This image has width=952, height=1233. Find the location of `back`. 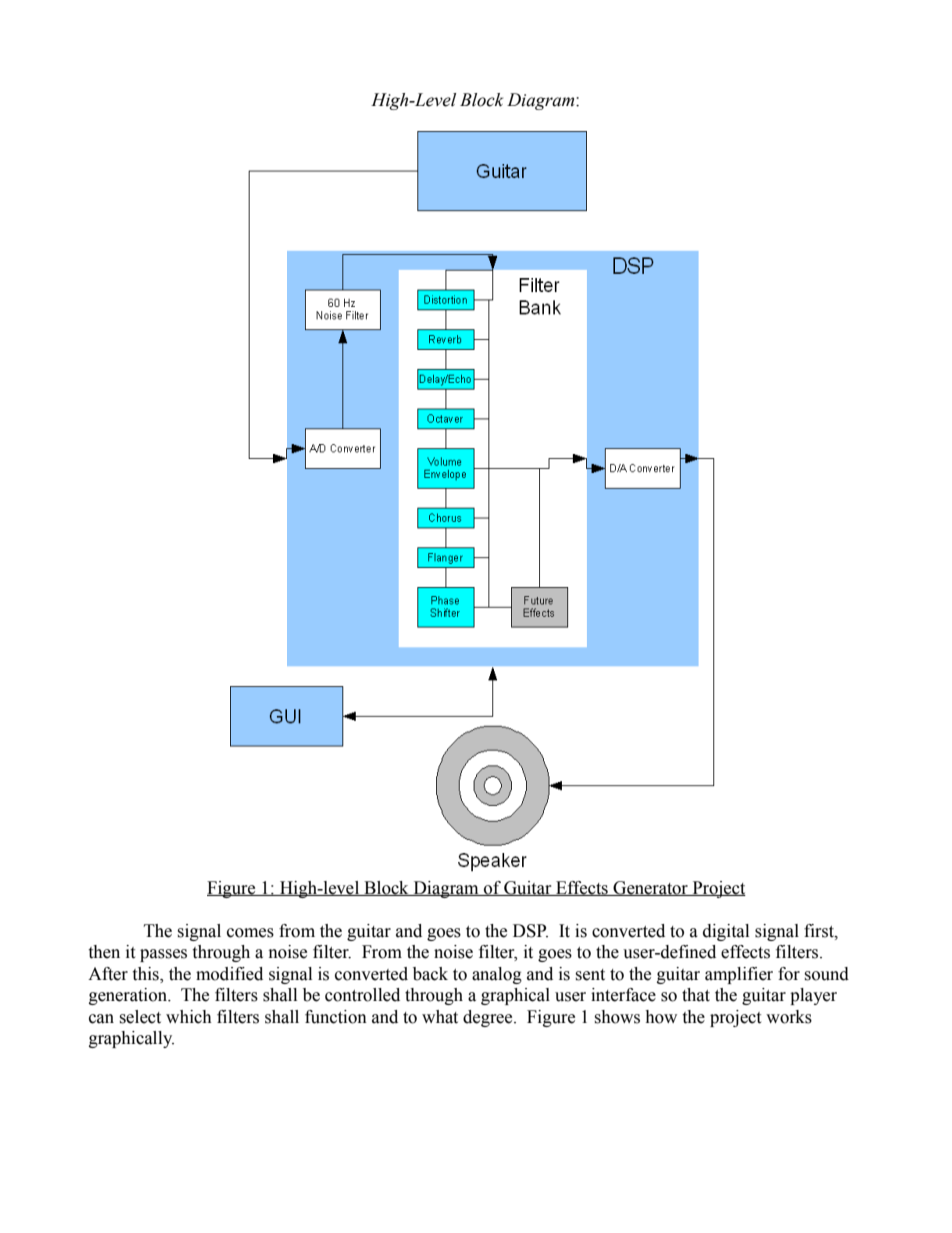

back is located at coordinates (430, 974).
